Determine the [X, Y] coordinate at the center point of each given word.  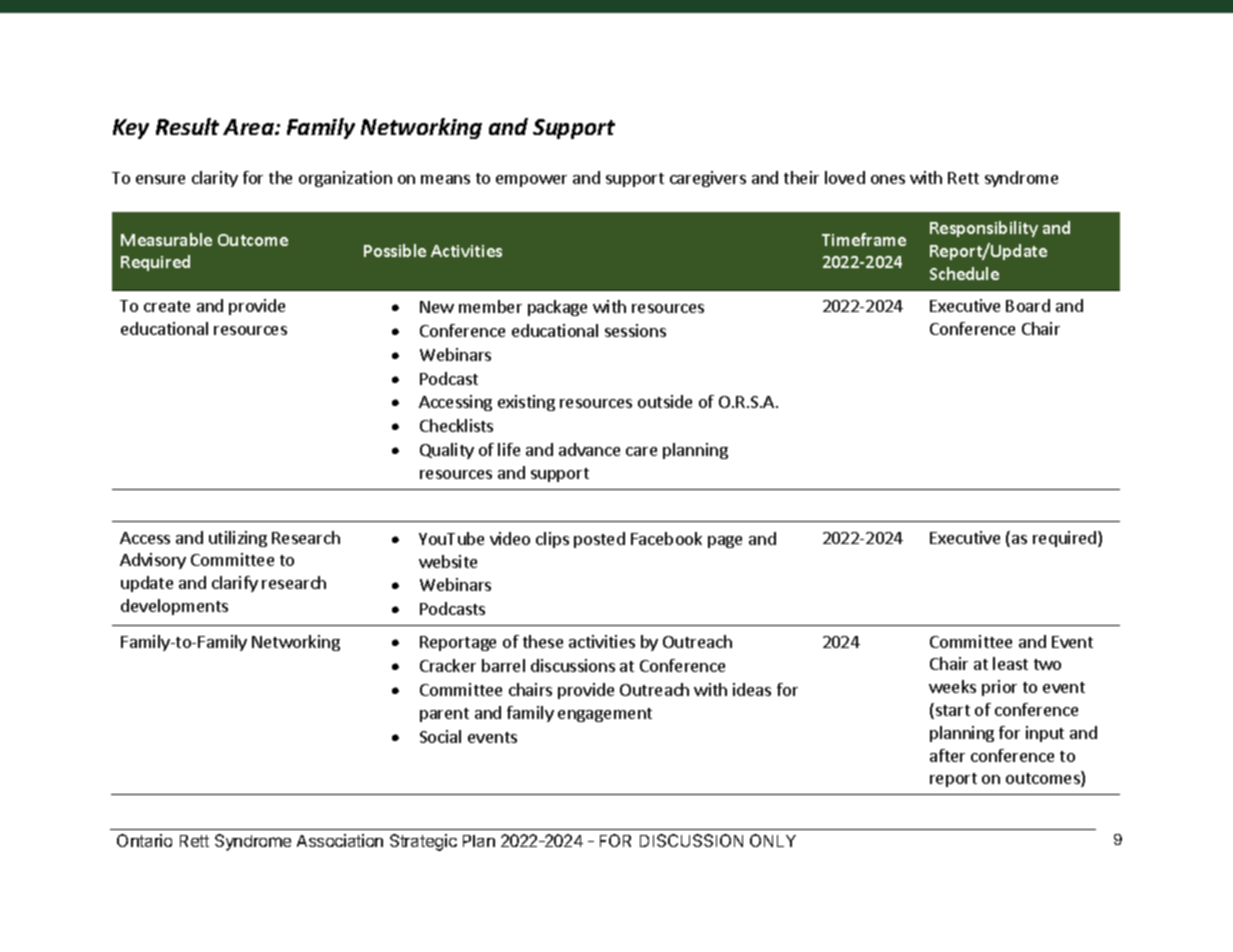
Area [249, 127]
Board [1028, 305]
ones [888, 179]
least [1010, 663]
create [167, 306]
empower [531, 181]
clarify [235, 584]
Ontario [144, 840]
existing [526, 403]
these [543, 641]
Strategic [423, 842]
